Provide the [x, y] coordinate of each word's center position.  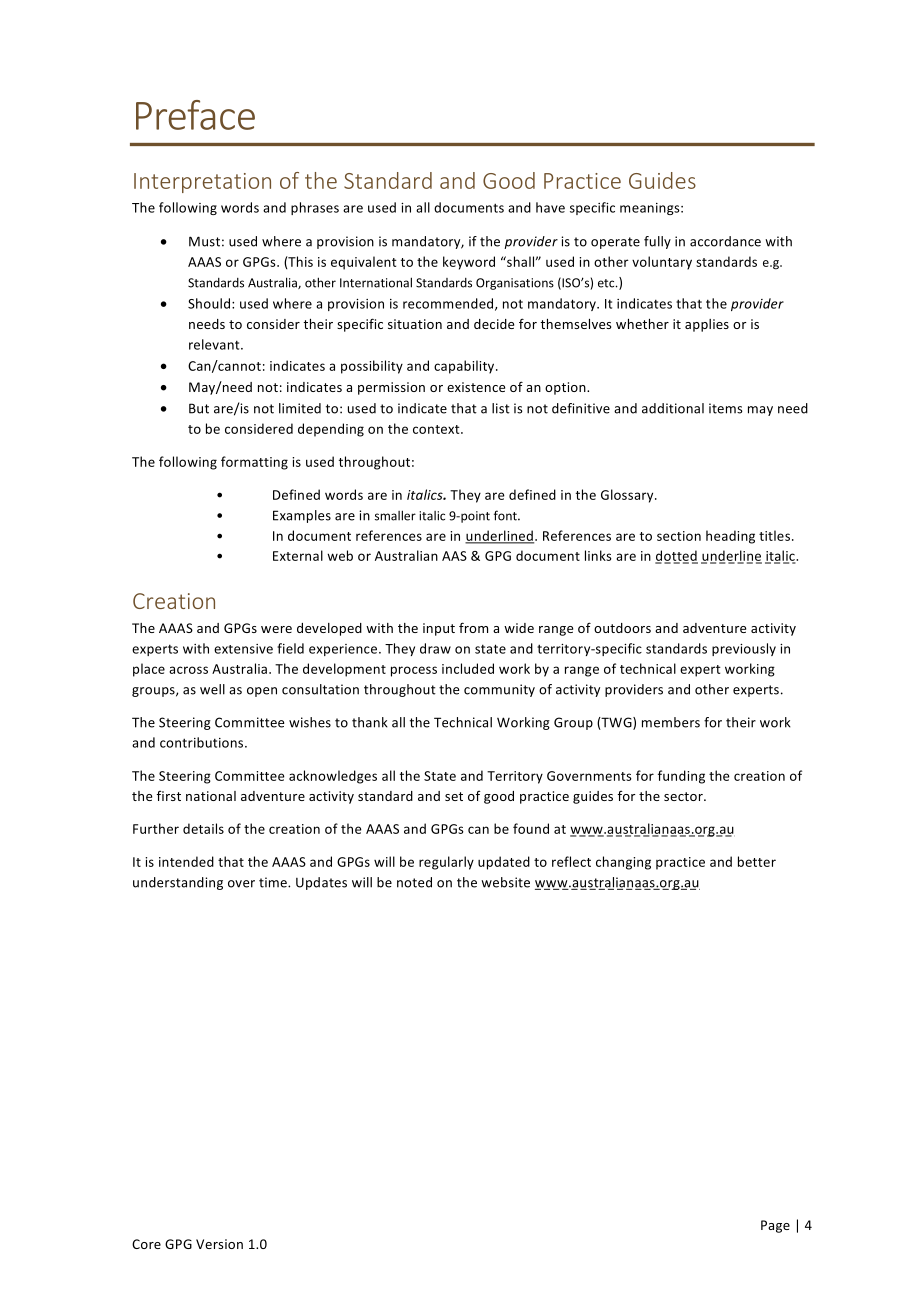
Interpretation [202, 183]
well [212, 689]
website [505, 882]
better [757, 861]
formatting [254, 463]
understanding [178, 883]
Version [219, 1244]
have [550, 207]
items [726, 408]
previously [744, 649]
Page [775, 1226]
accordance [725, 241]
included [468, 668]
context [437, 429]
